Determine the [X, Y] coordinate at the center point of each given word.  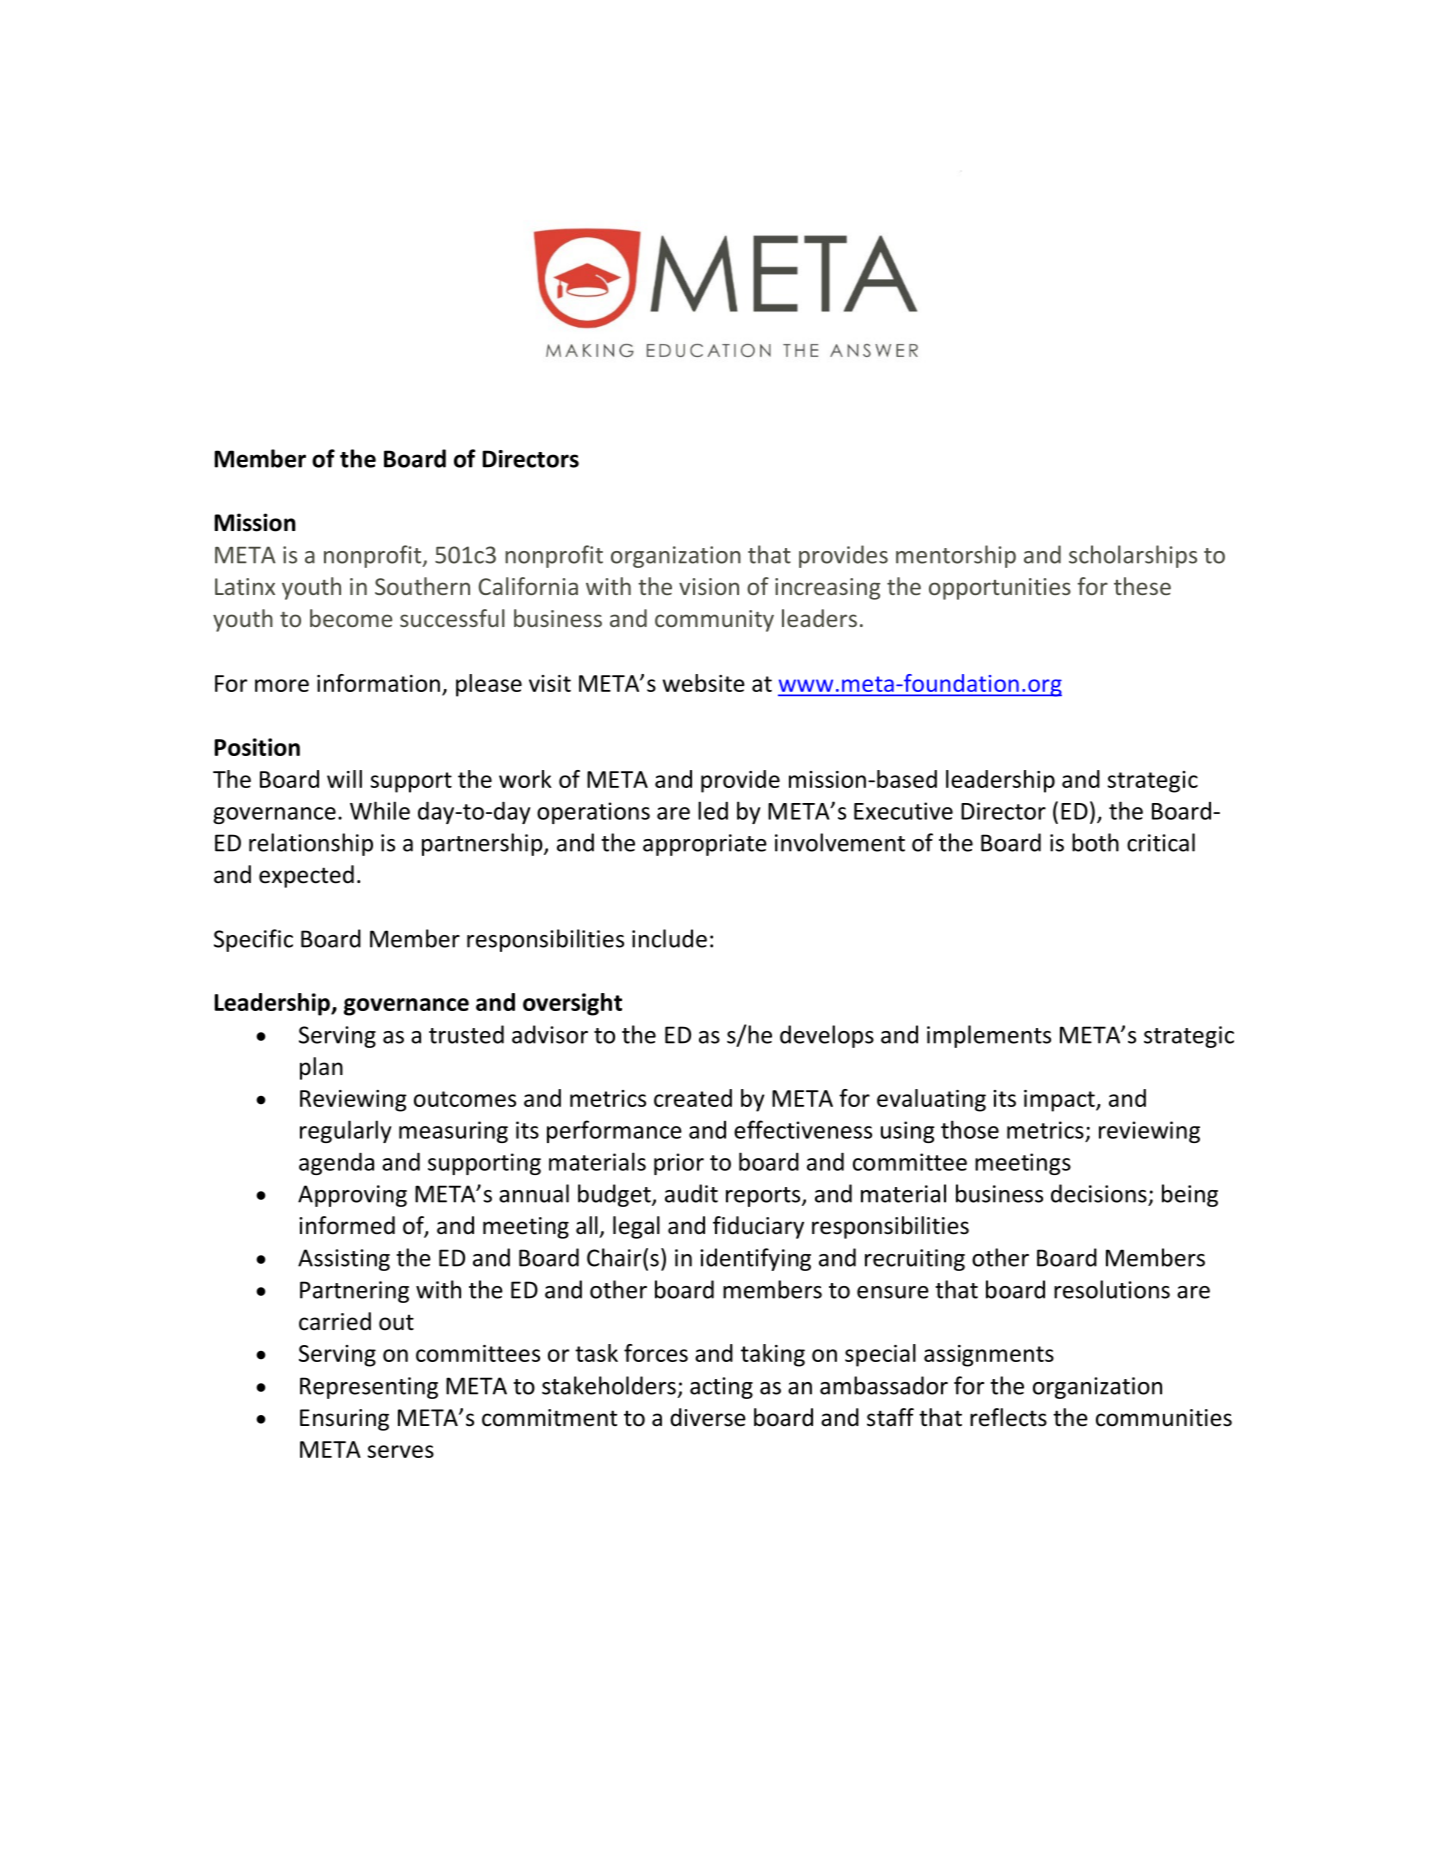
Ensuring [344, 1420]
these [1142, 586]
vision [709, 586]
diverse [708, 1417]
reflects [1008, 1417]
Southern [422, 586]
